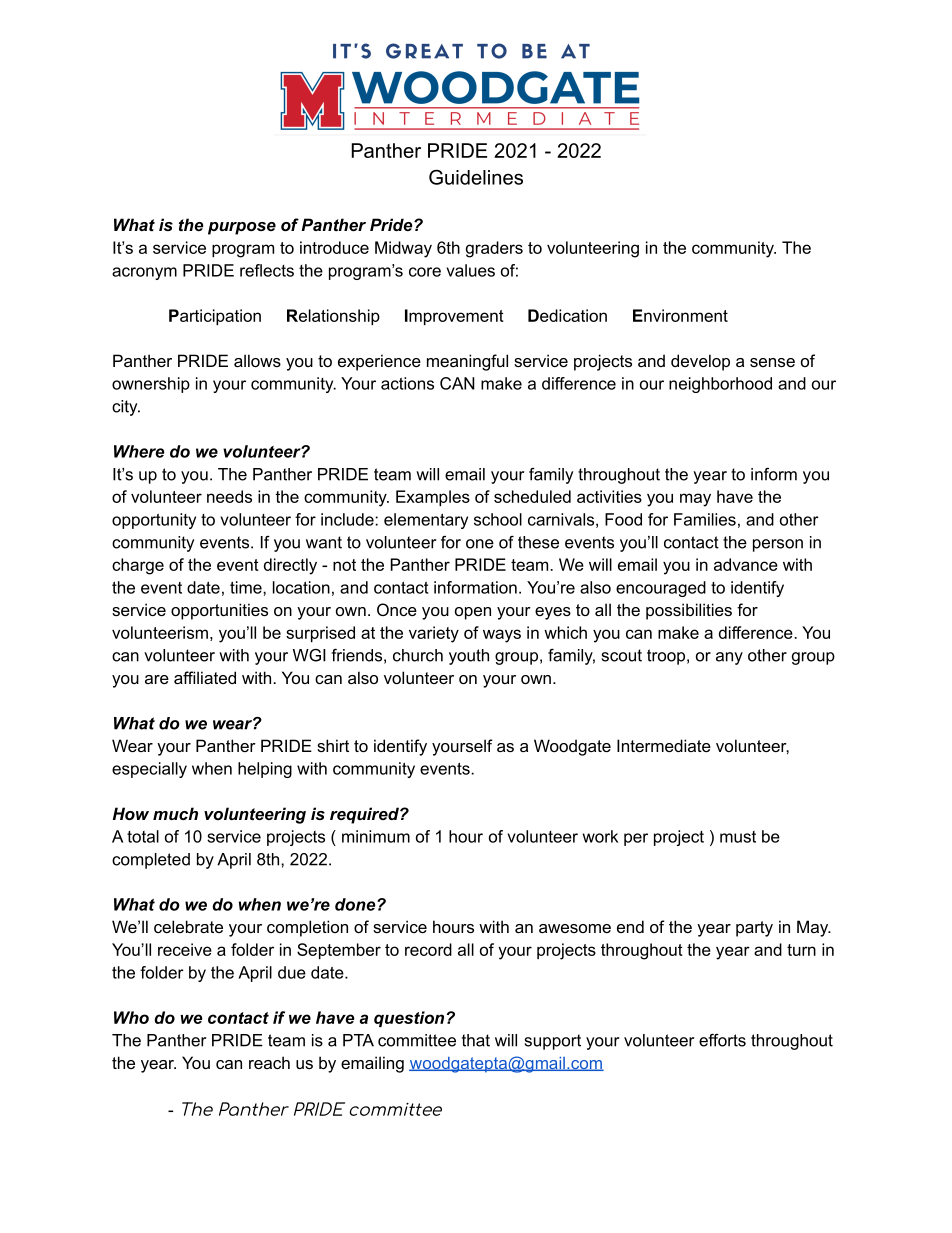  Describe the element at coordinates (680, 315) in the screenshot. I see `Environment` at that location.
